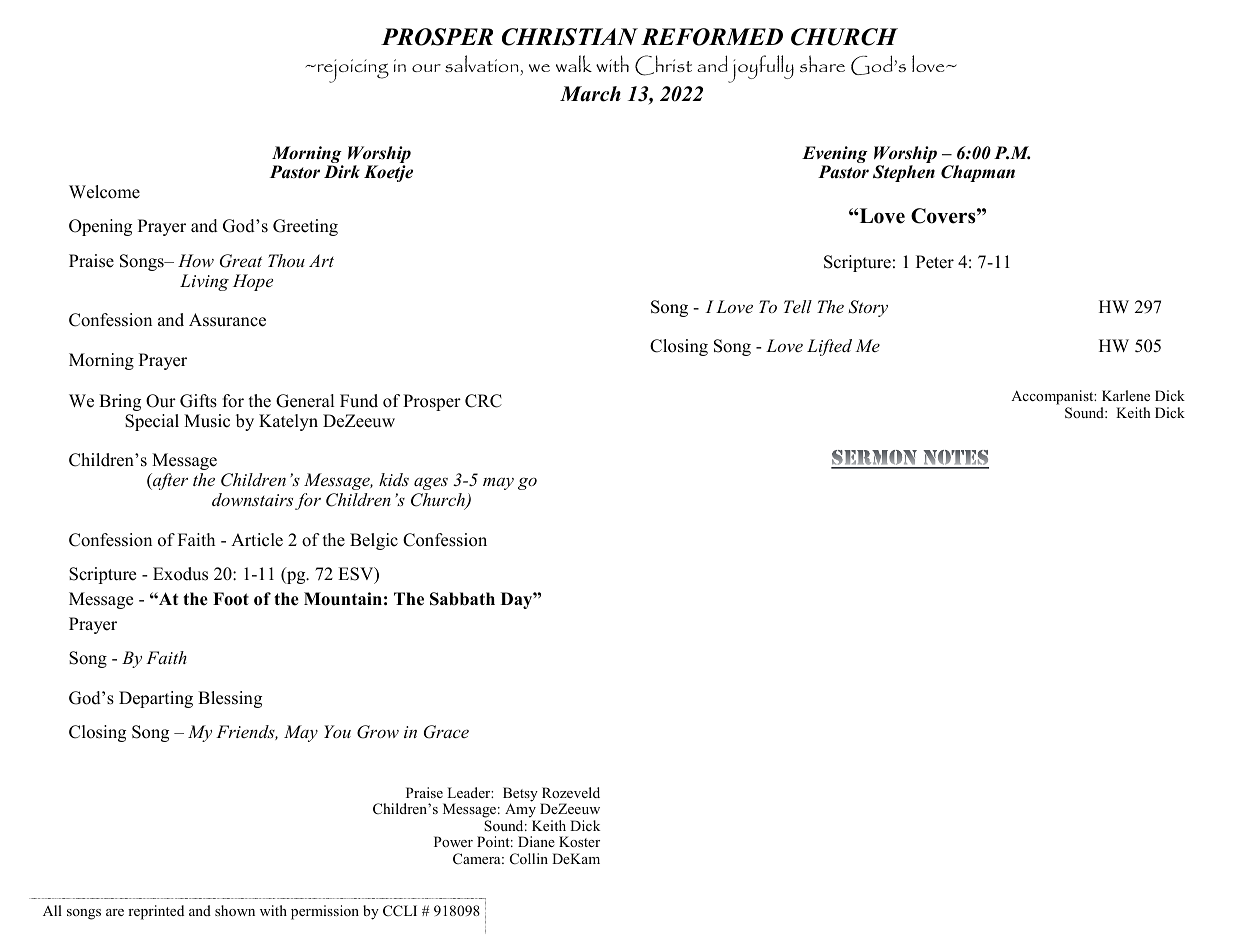  What do you see at coordinates (822, 63) in the document?
I see `share` at bounding box center [822, 63].
